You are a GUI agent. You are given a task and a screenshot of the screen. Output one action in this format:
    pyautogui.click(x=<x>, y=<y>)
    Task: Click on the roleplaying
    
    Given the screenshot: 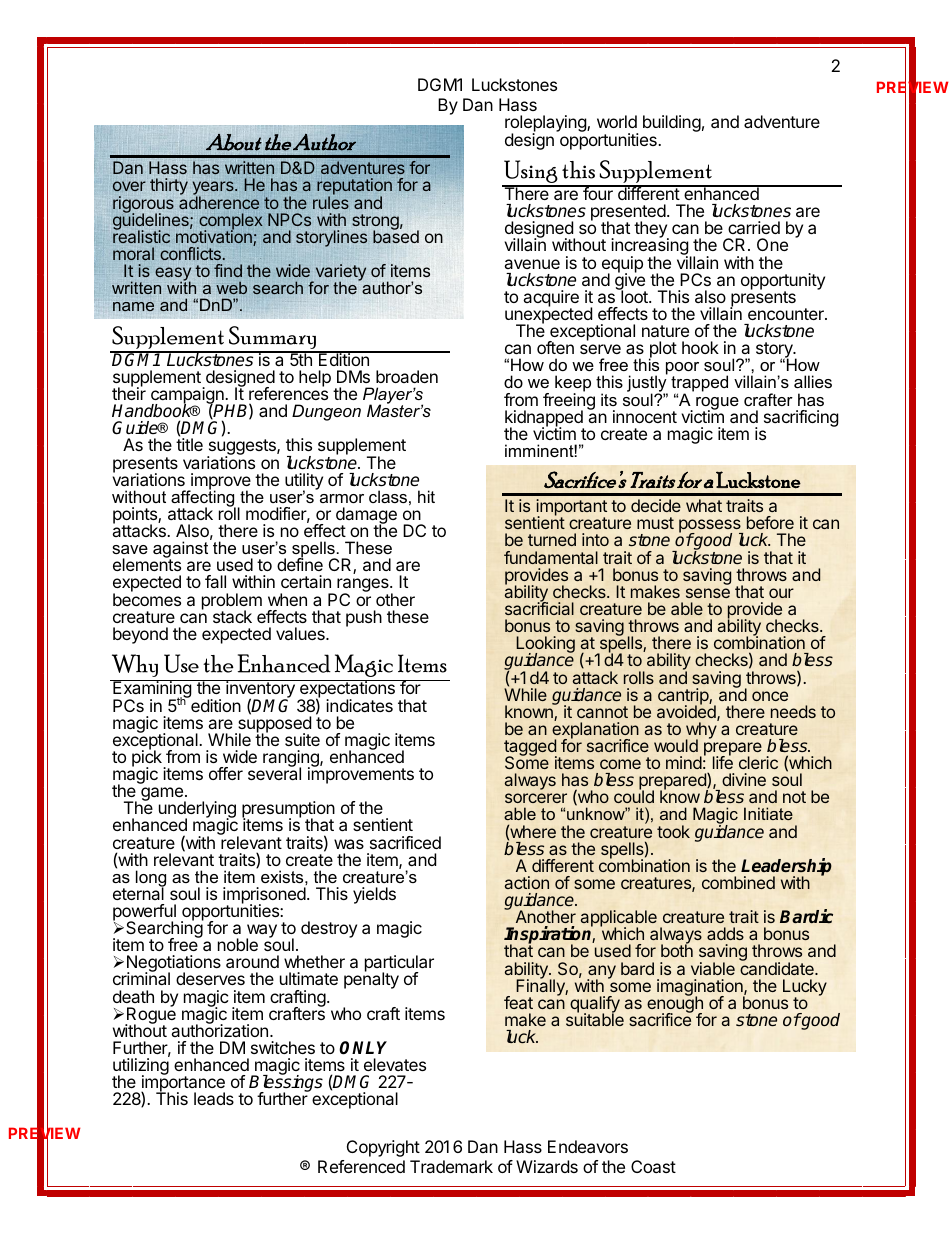 What is the action you would take?
    pyautogui.click(x=546, y=125)
